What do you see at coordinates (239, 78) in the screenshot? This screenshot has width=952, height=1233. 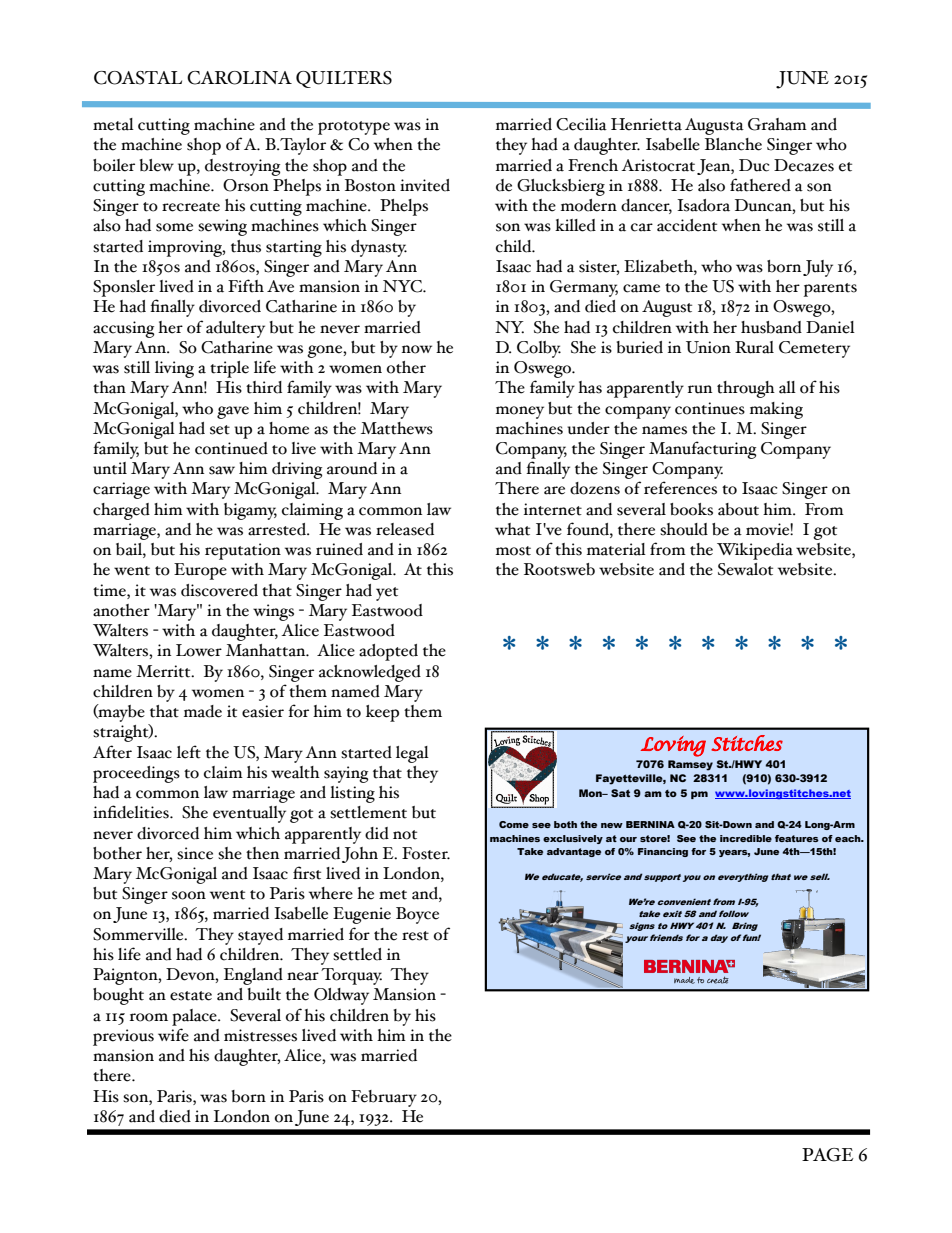 I see `CAROLINA` at bounding box center [239, 78].
